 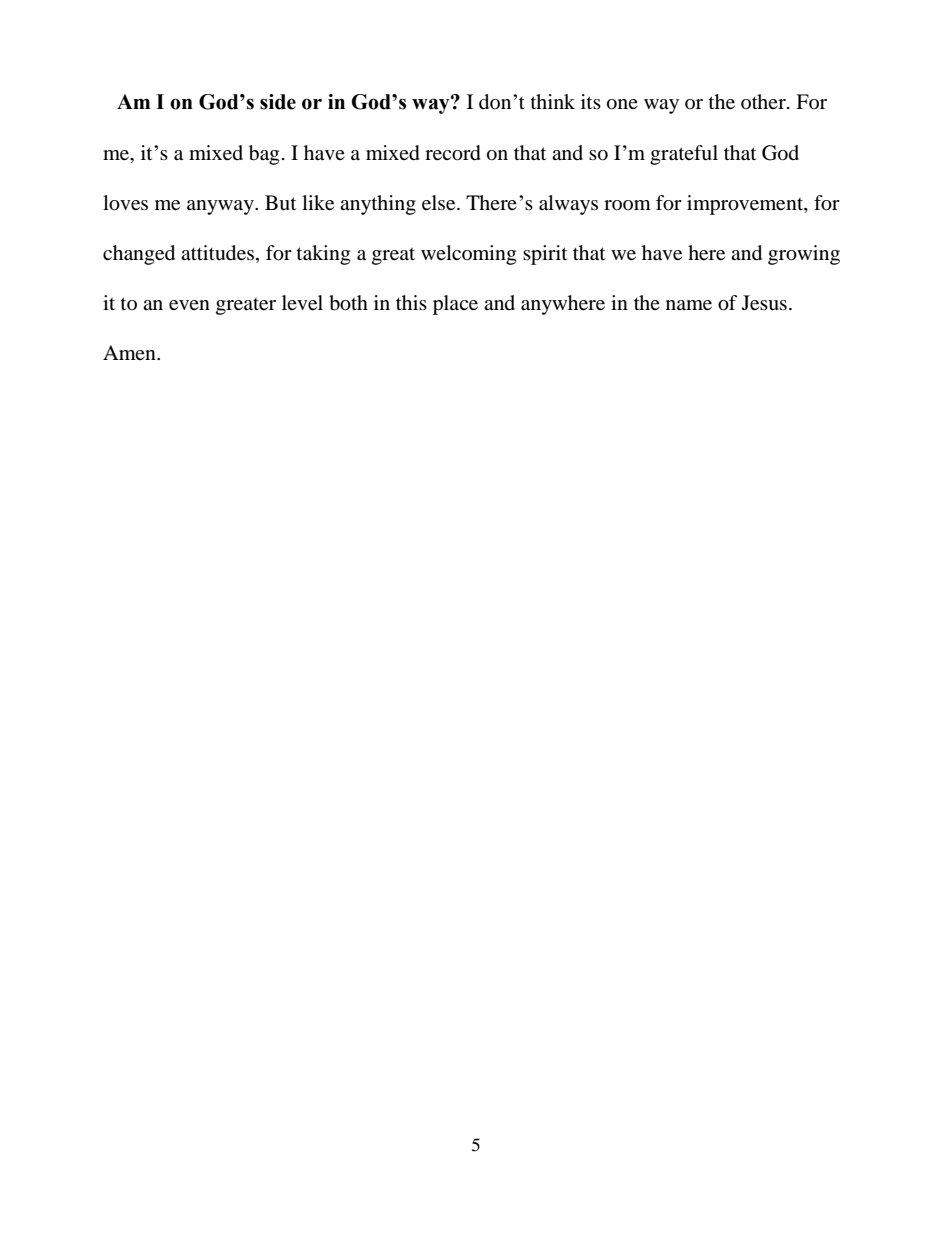 I want to click on think, so click(x=553, y=101).
